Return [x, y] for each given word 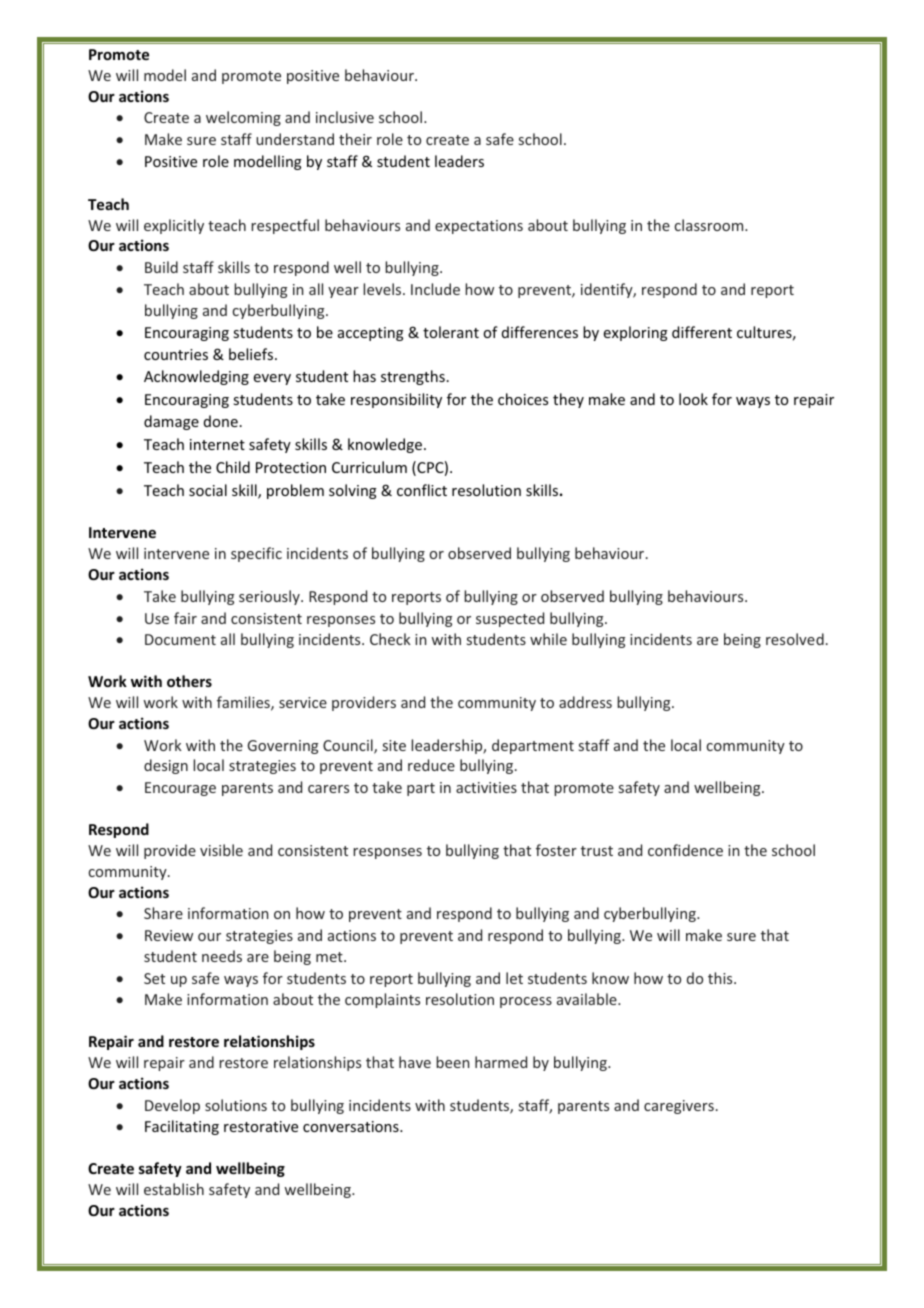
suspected [510, 619]
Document [180, 639]
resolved [795, 639]
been [453, 1062]
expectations [479, 227]
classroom [710, 225]
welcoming [243, 118]
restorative [261, 1126]
